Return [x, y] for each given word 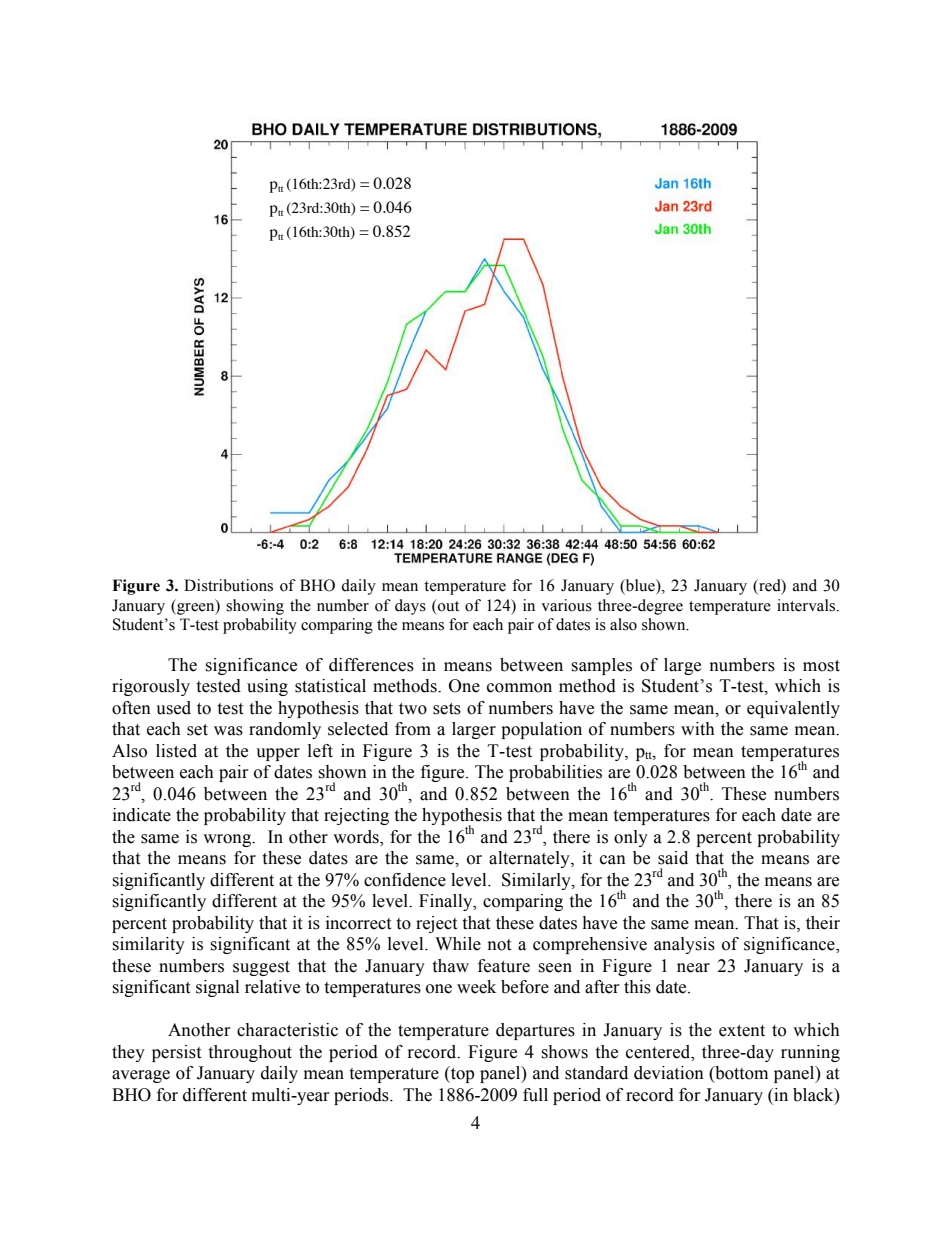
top [461, 1074]
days [410, 607]
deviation [669, 1073]
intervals [807, 605]
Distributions [228, 585]
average [141, 1076]
